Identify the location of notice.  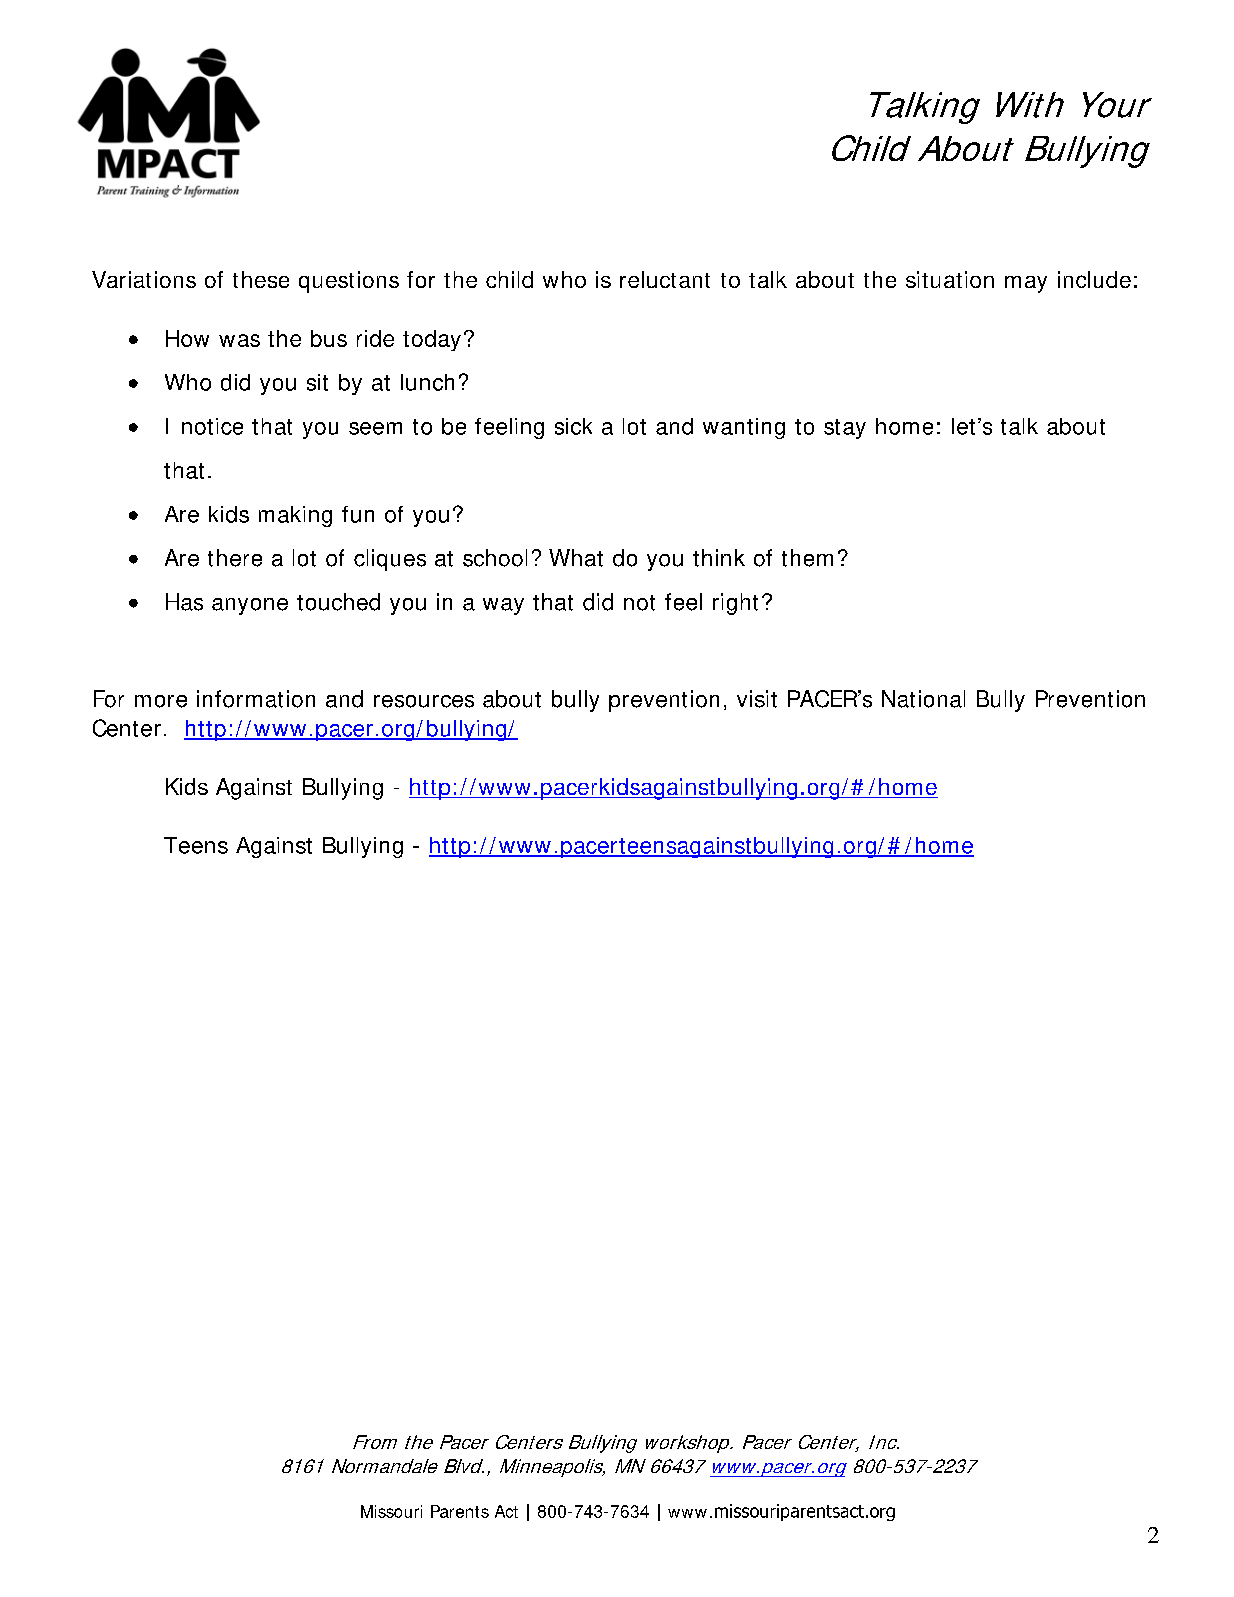
(212, 426).
